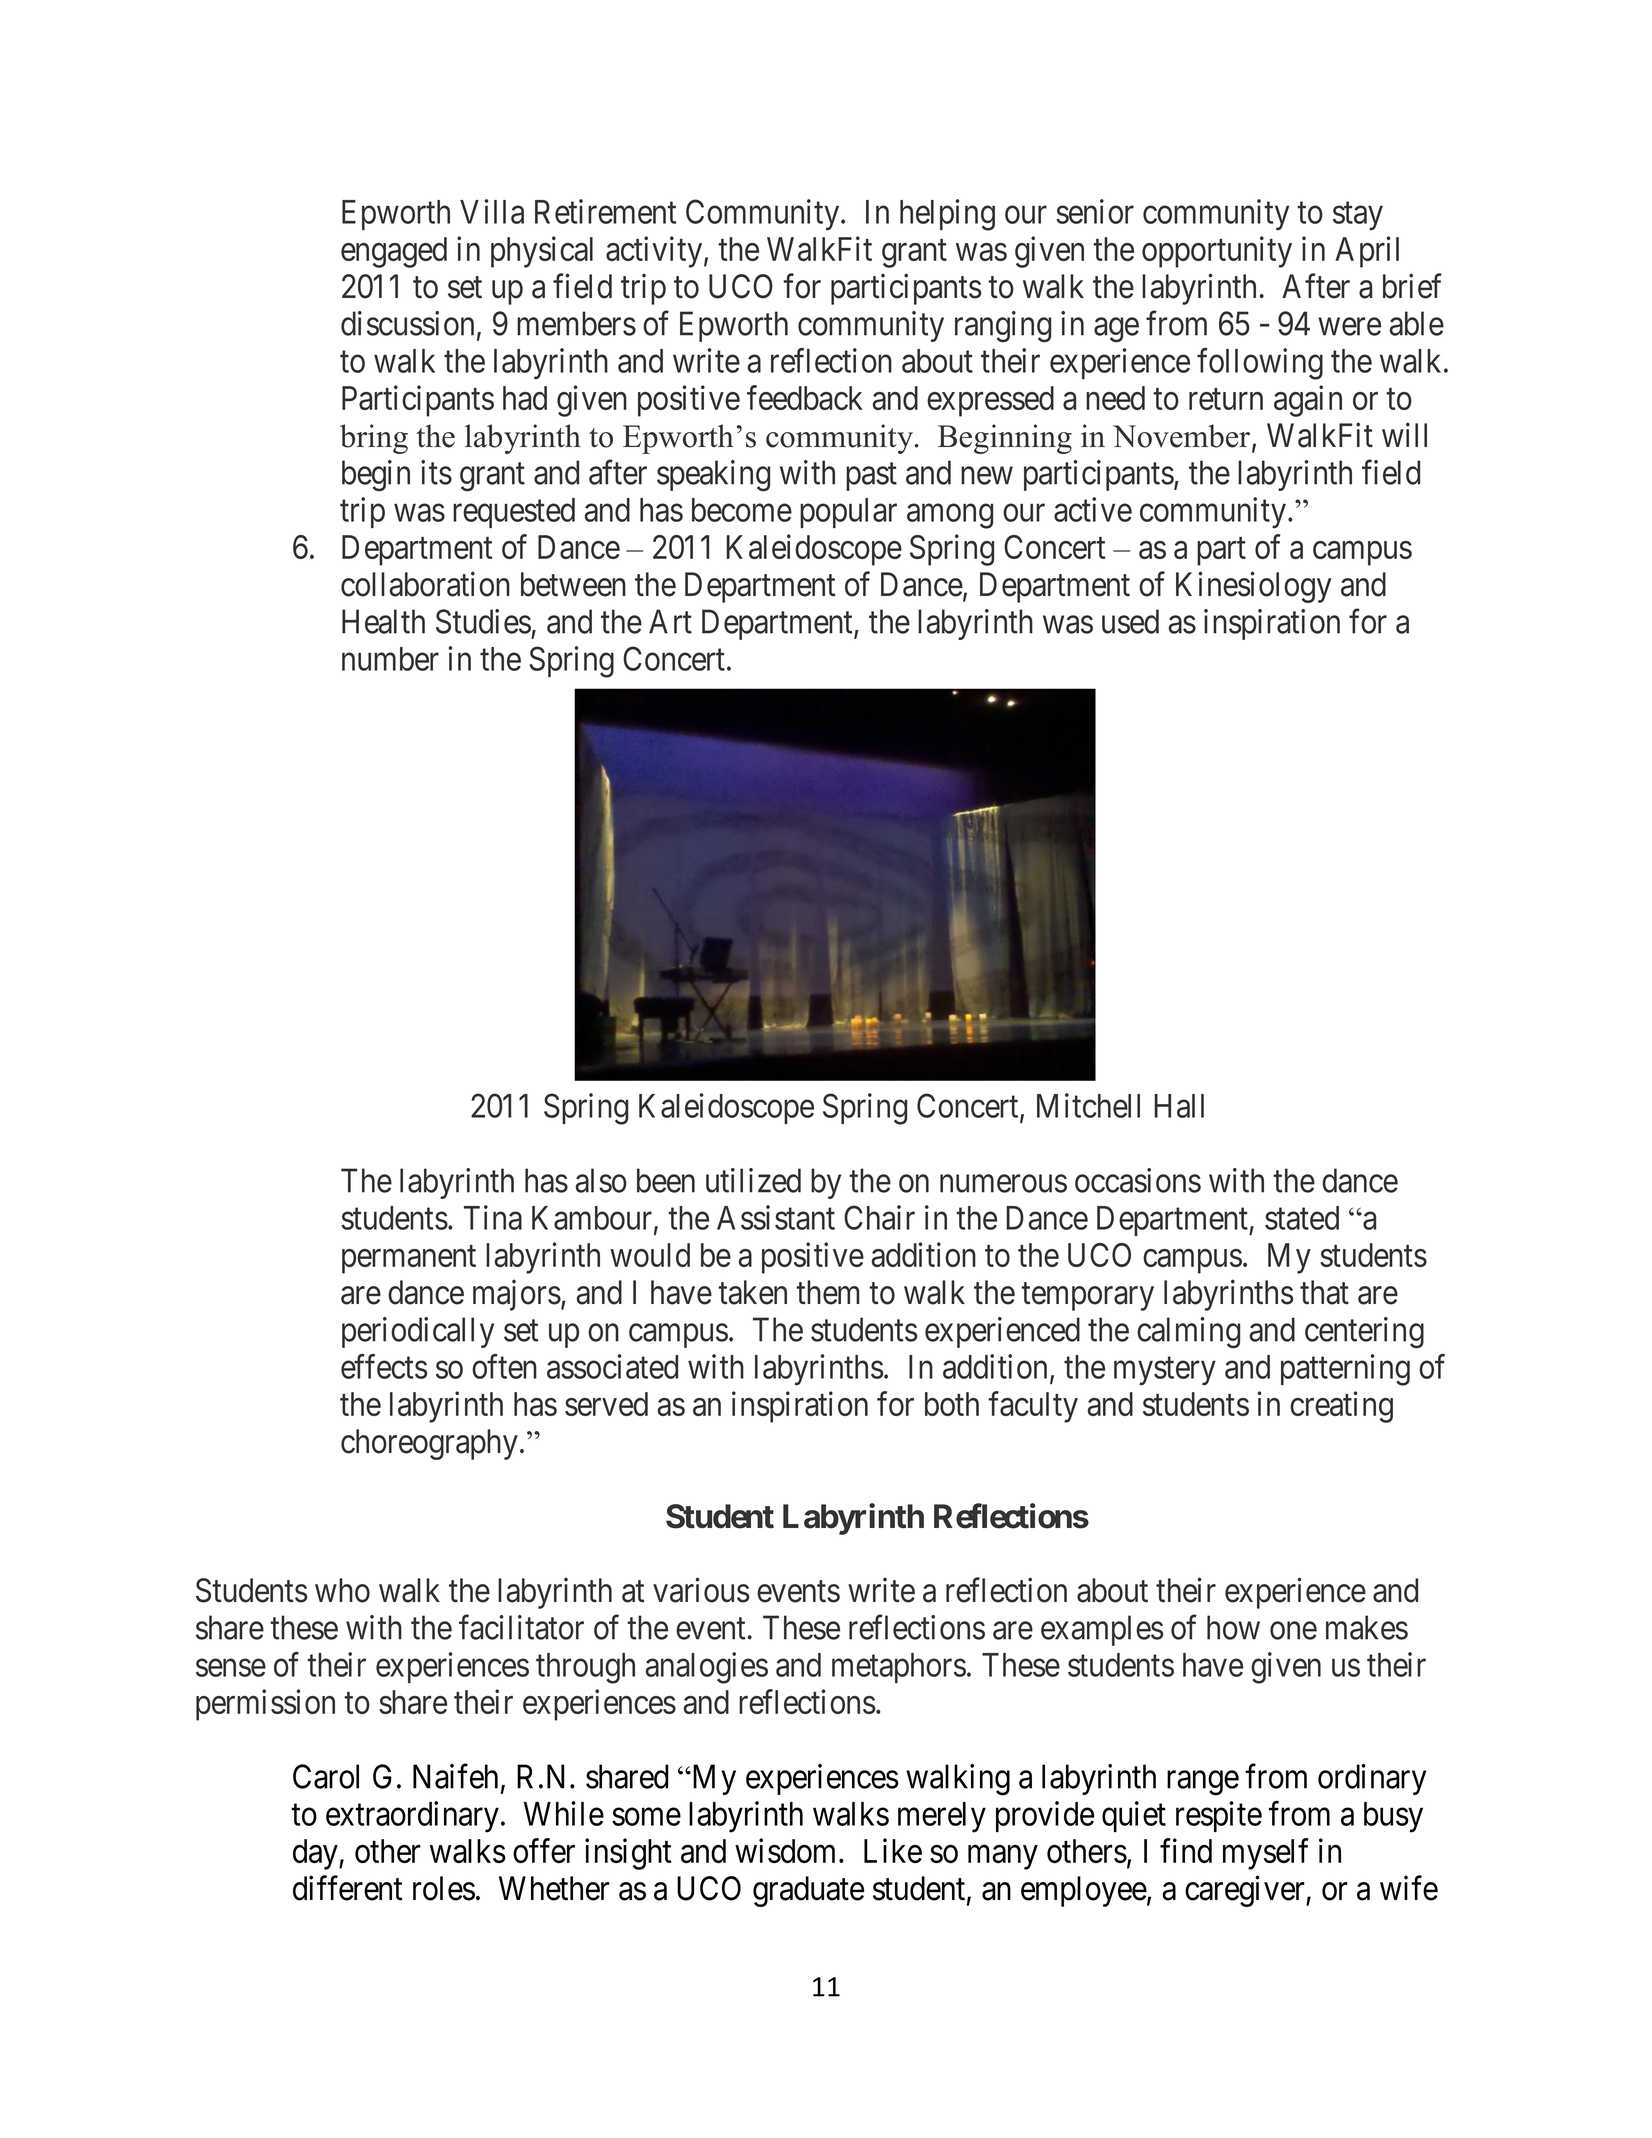 The height and width of the image is (2138, 1652). Describe the element at coordinates (828, 1292) in the image. I see `them` at that location.
